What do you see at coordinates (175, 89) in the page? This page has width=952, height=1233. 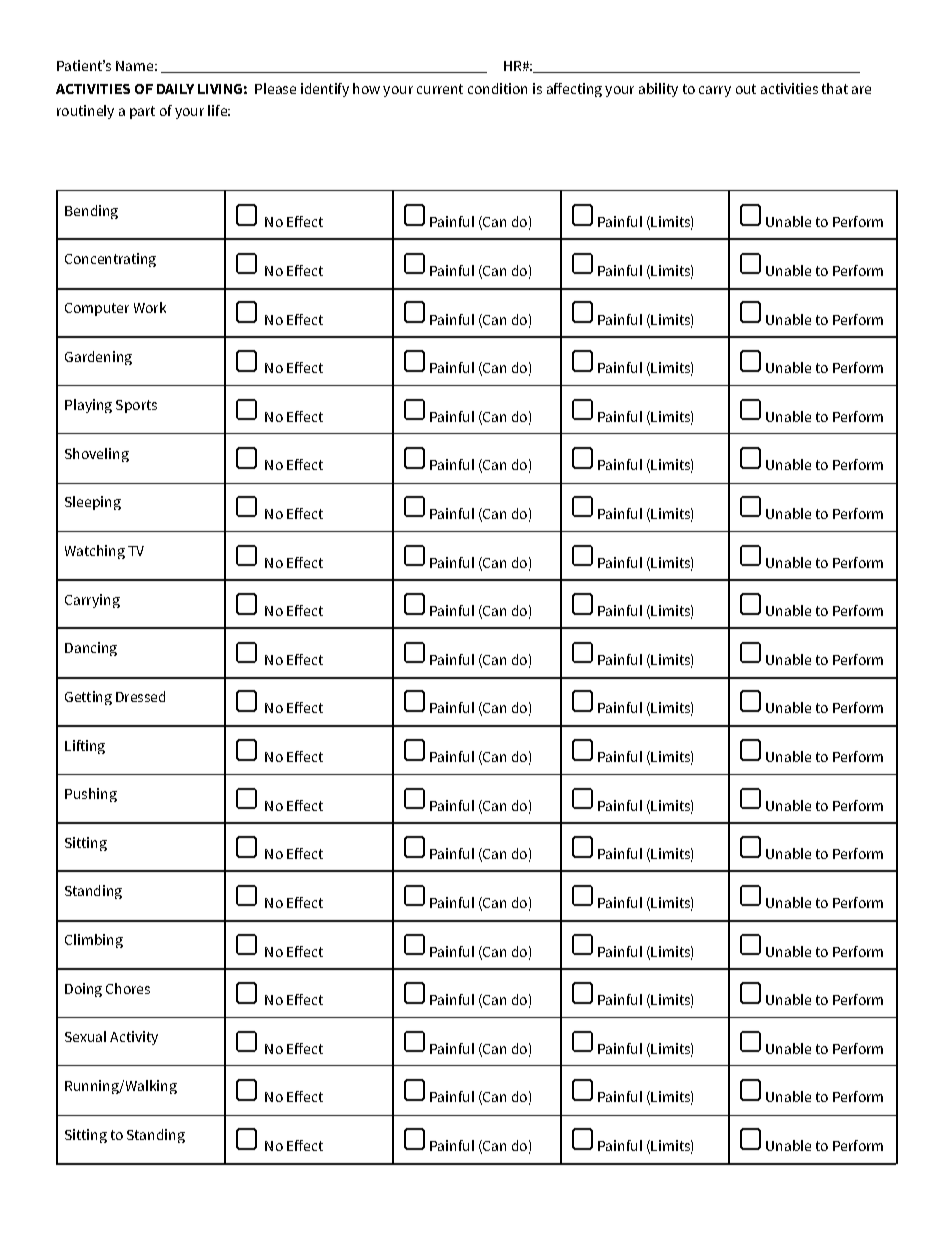 I see `DAILY` at bounding box center [175, 89].
